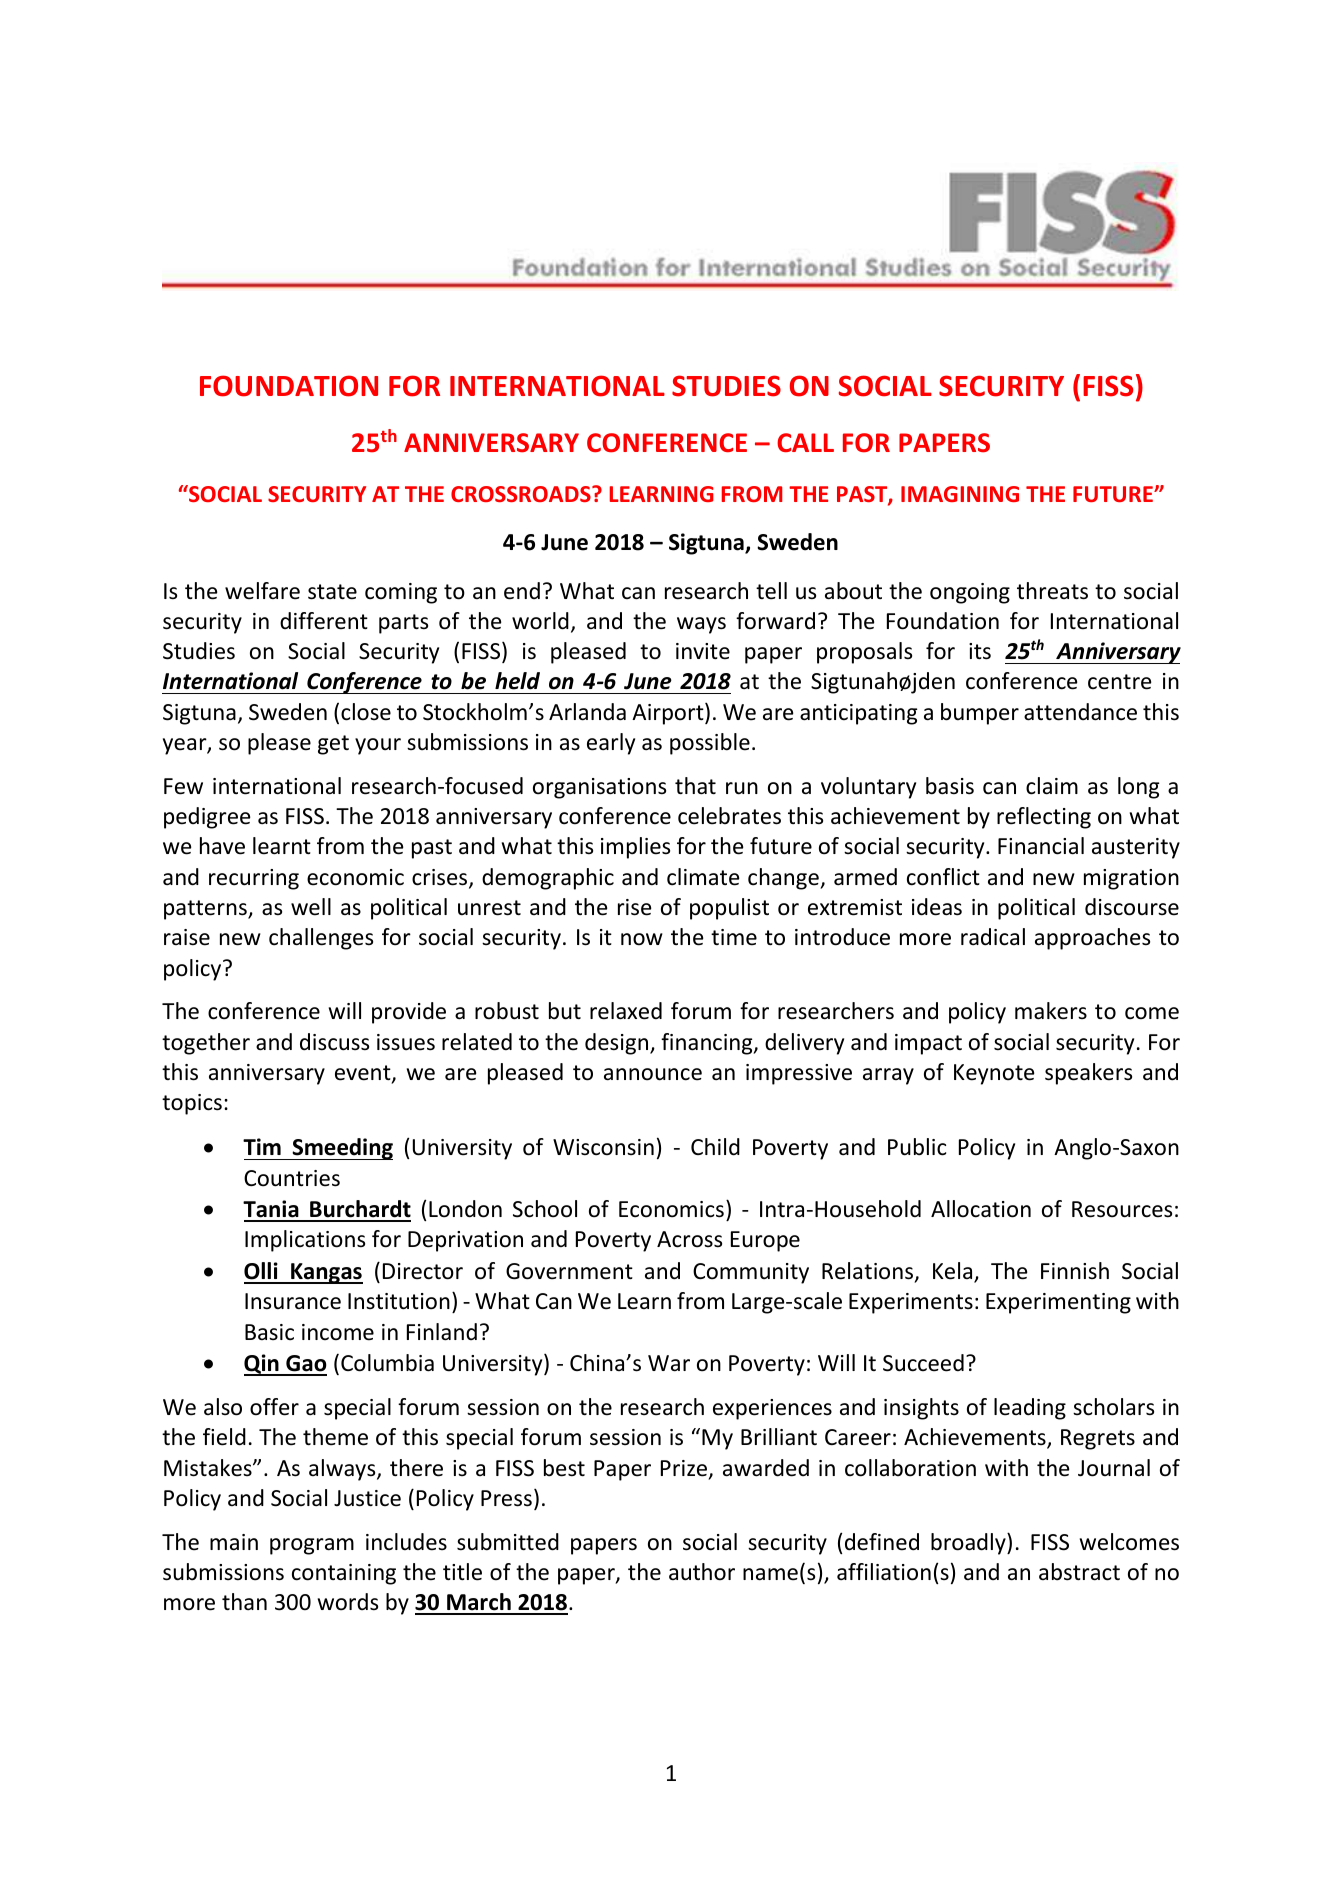 The height and width of the screenshot is (1898, 1342). Describe the element at coordinates (1051, 1011) in the screenshot. I see `makers` at that location.
